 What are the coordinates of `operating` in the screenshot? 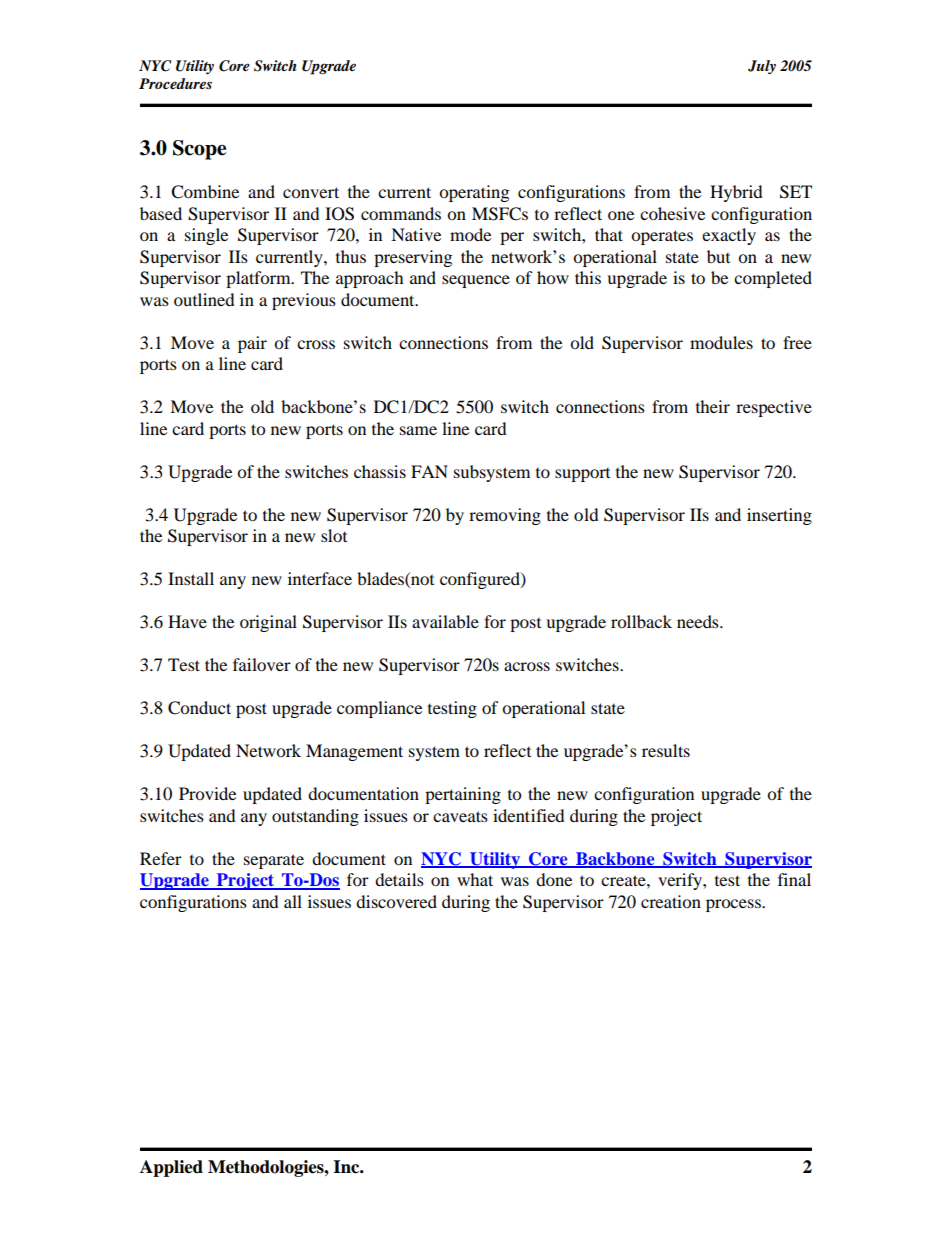 It's located at (474, 193).
